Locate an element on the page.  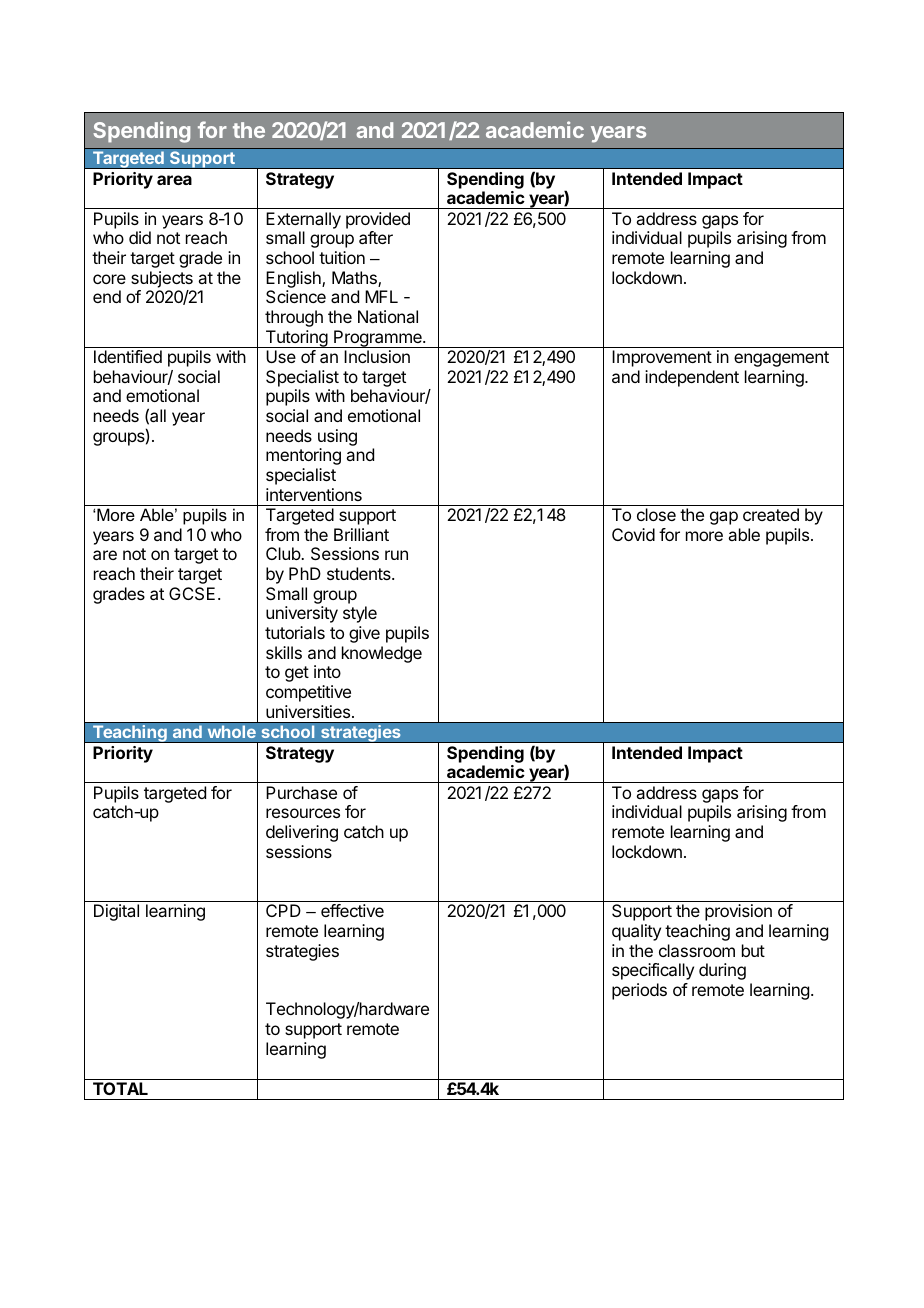
Digital is located at coordinates (116, 912).
